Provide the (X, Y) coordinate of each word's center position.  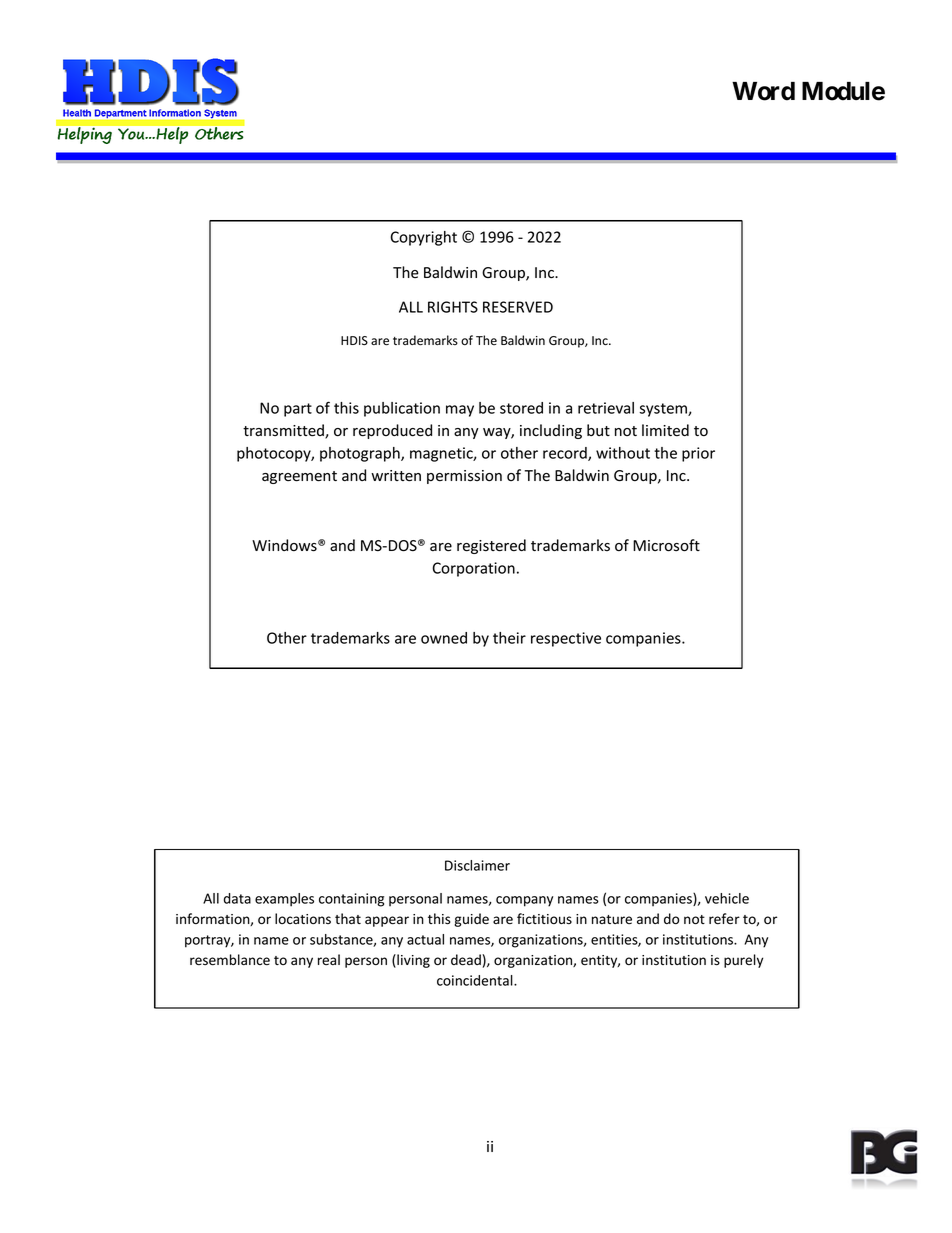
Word (763, 91)
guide (471, 920)
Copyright (423, 238)
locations (303, 918)
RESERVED (518, 307)
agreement (299, 477)
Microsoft (666, 545)
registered (491, 546)
